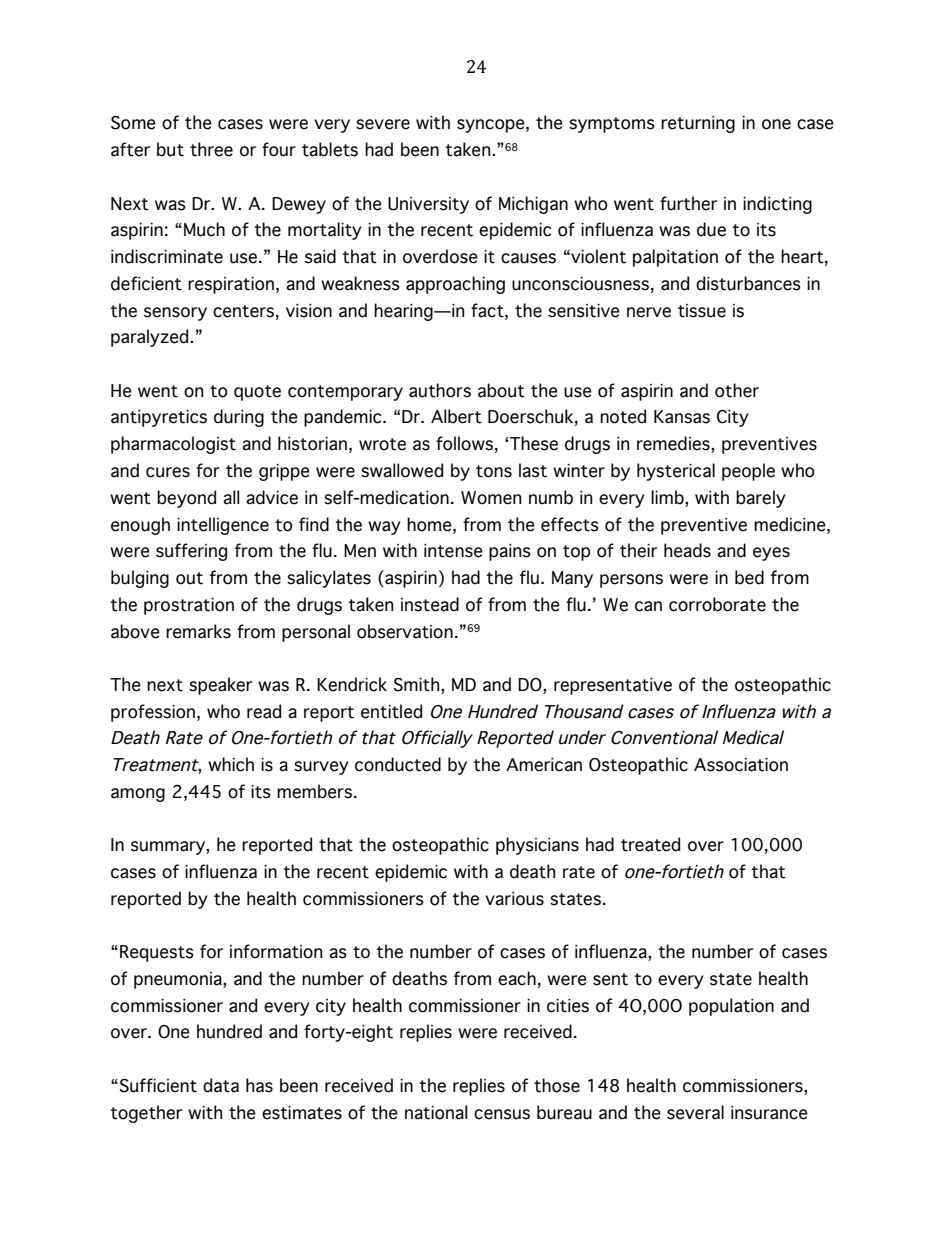 The image size is (952, 1233). What do you see at coordinates (221, 1085) in the page?
I see `data` at bounding box center [221, 1085].
